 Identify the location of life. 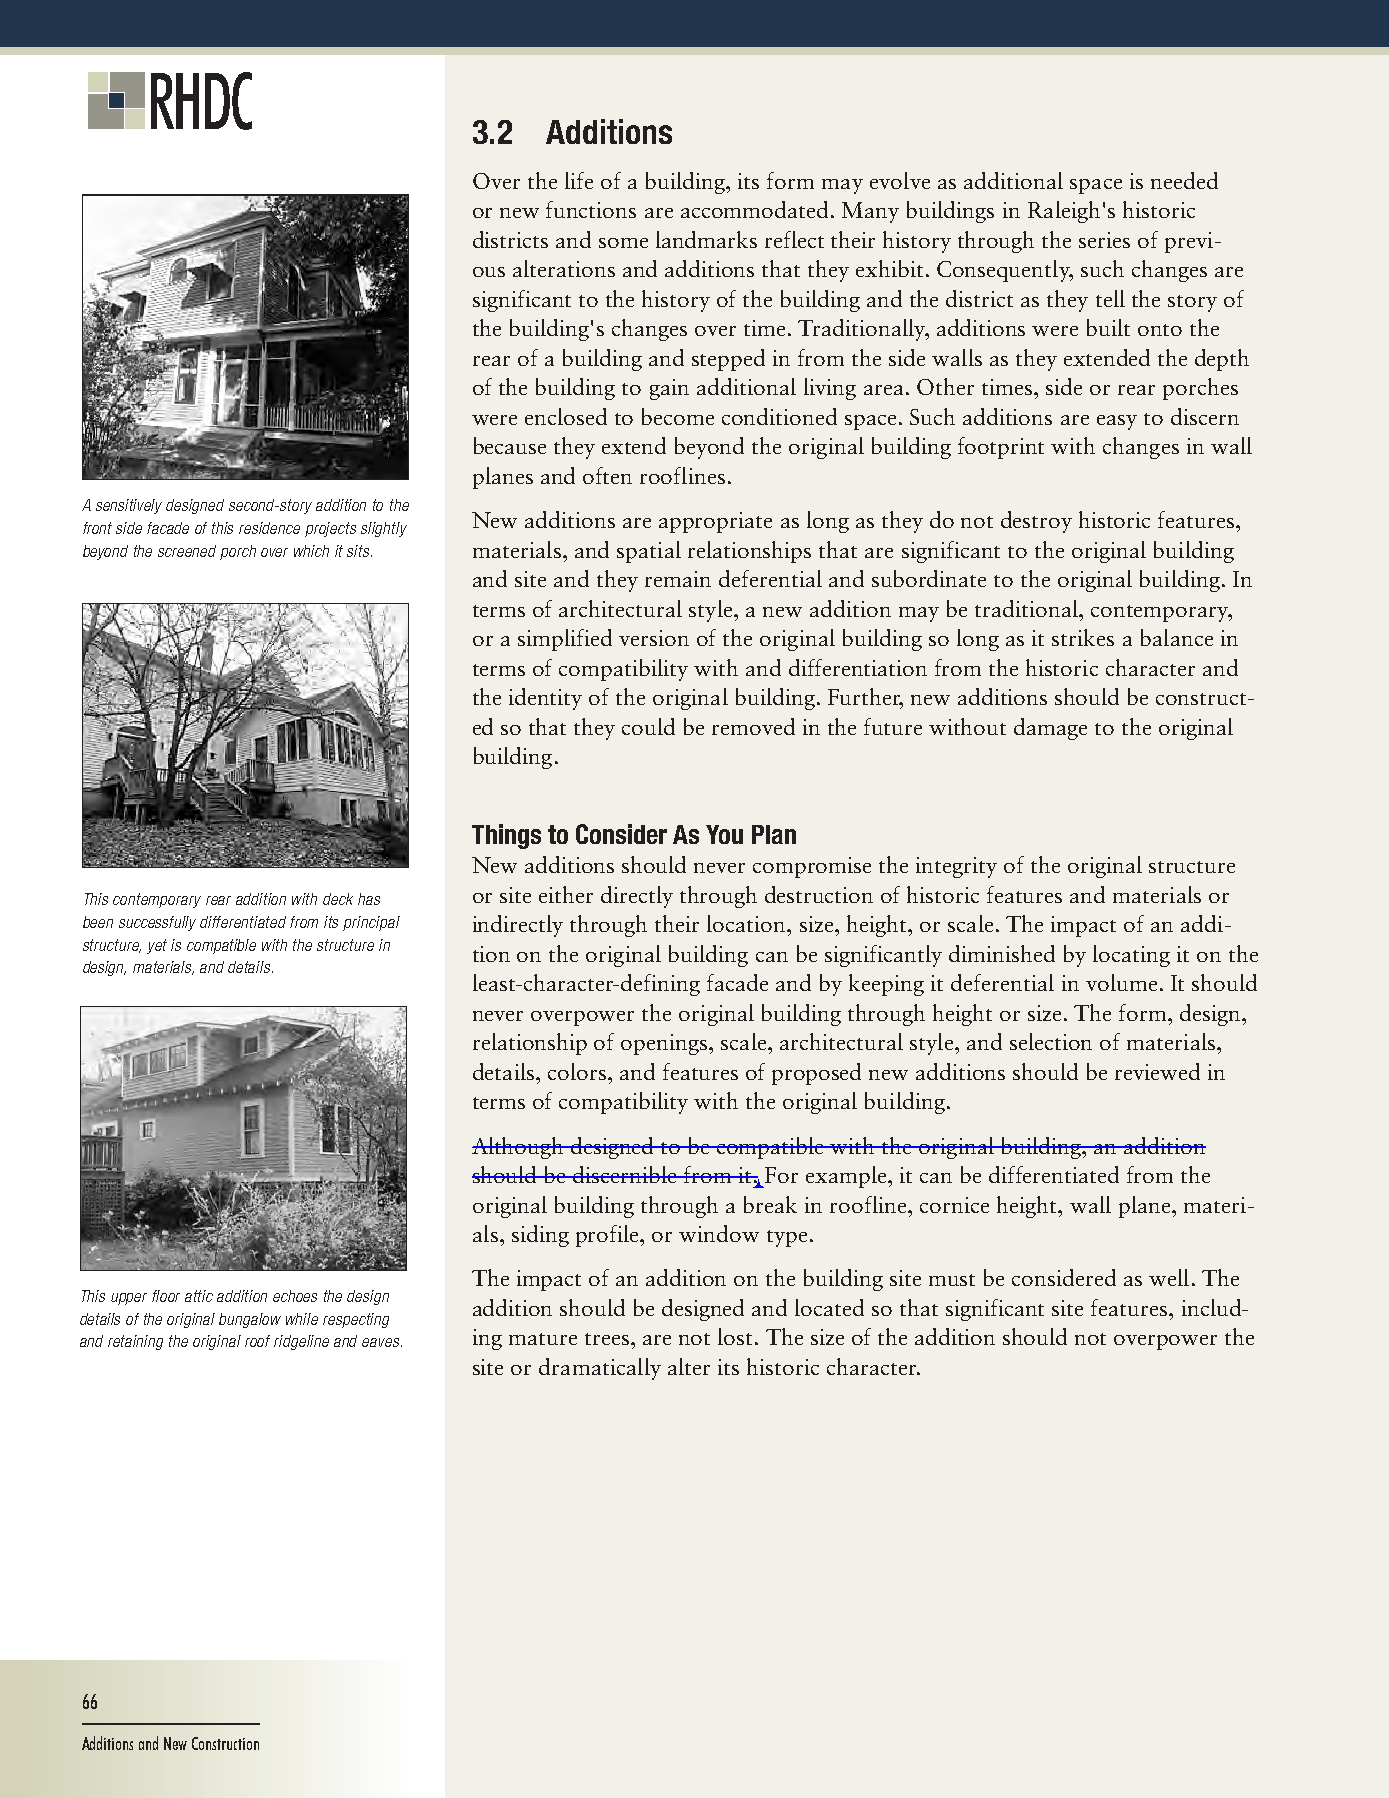
(579, 180).
